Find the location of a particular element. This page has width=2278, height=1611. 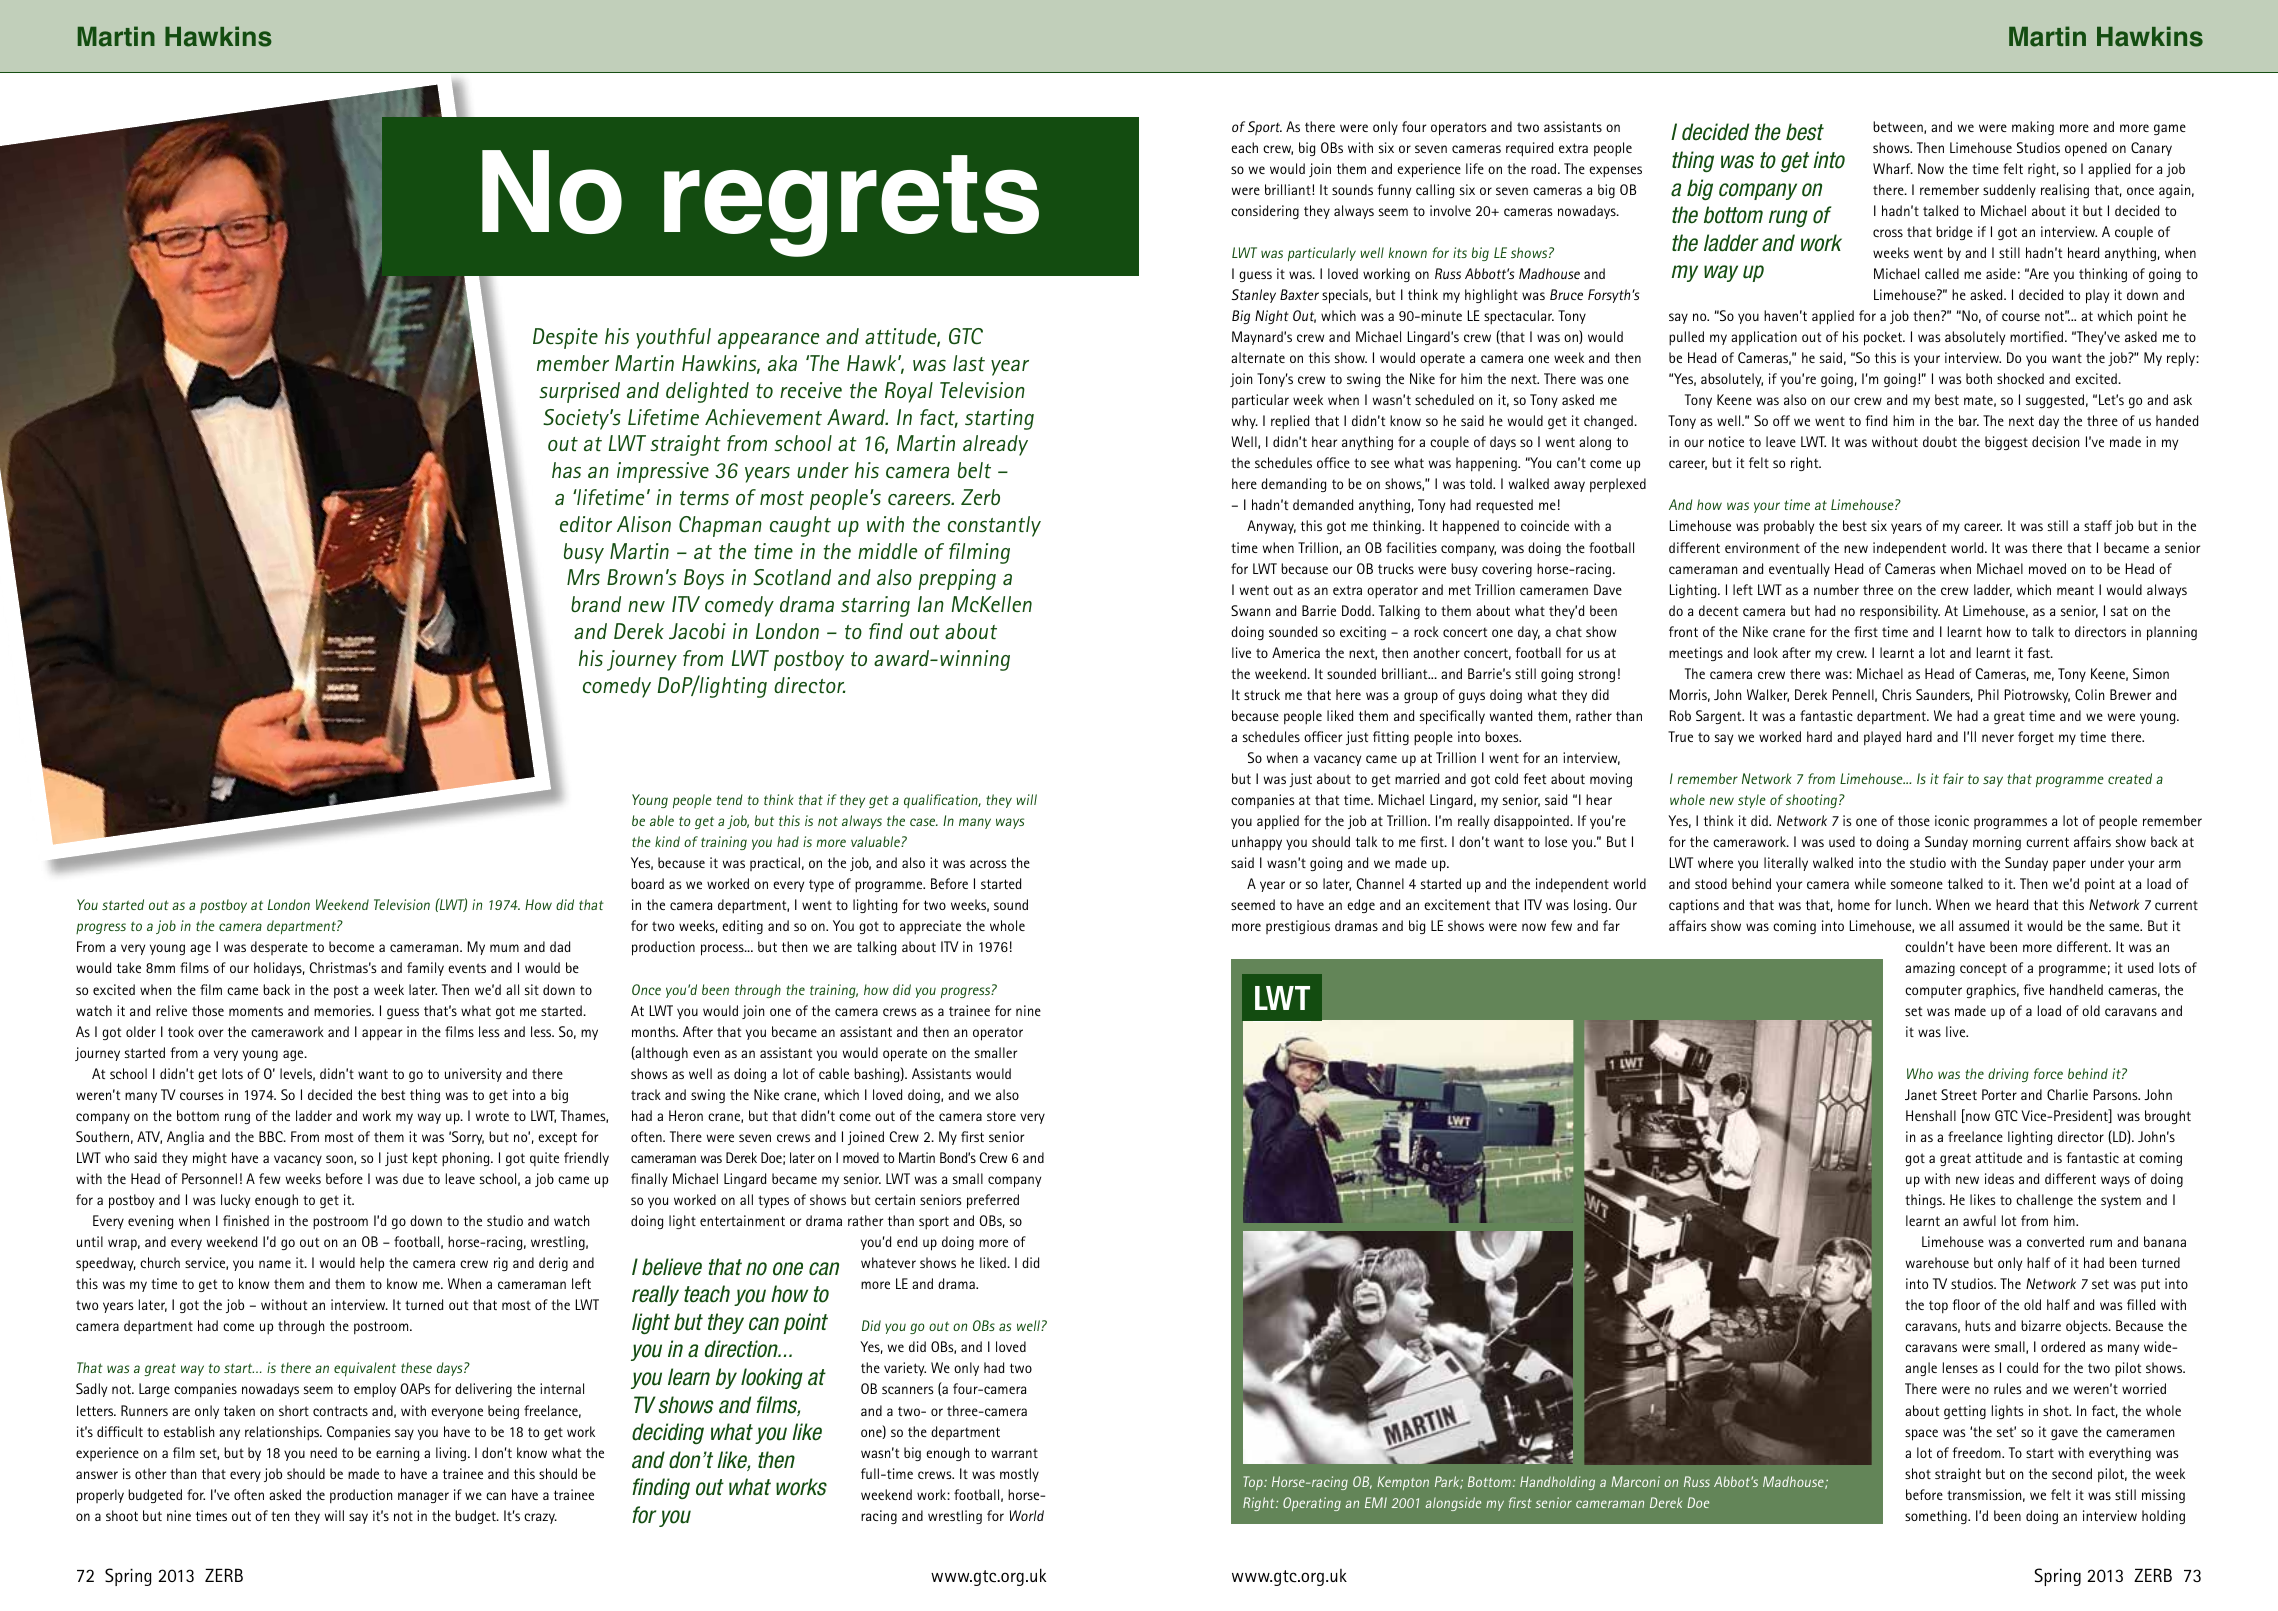

warrant is located at coordinates (1014, 1453).
